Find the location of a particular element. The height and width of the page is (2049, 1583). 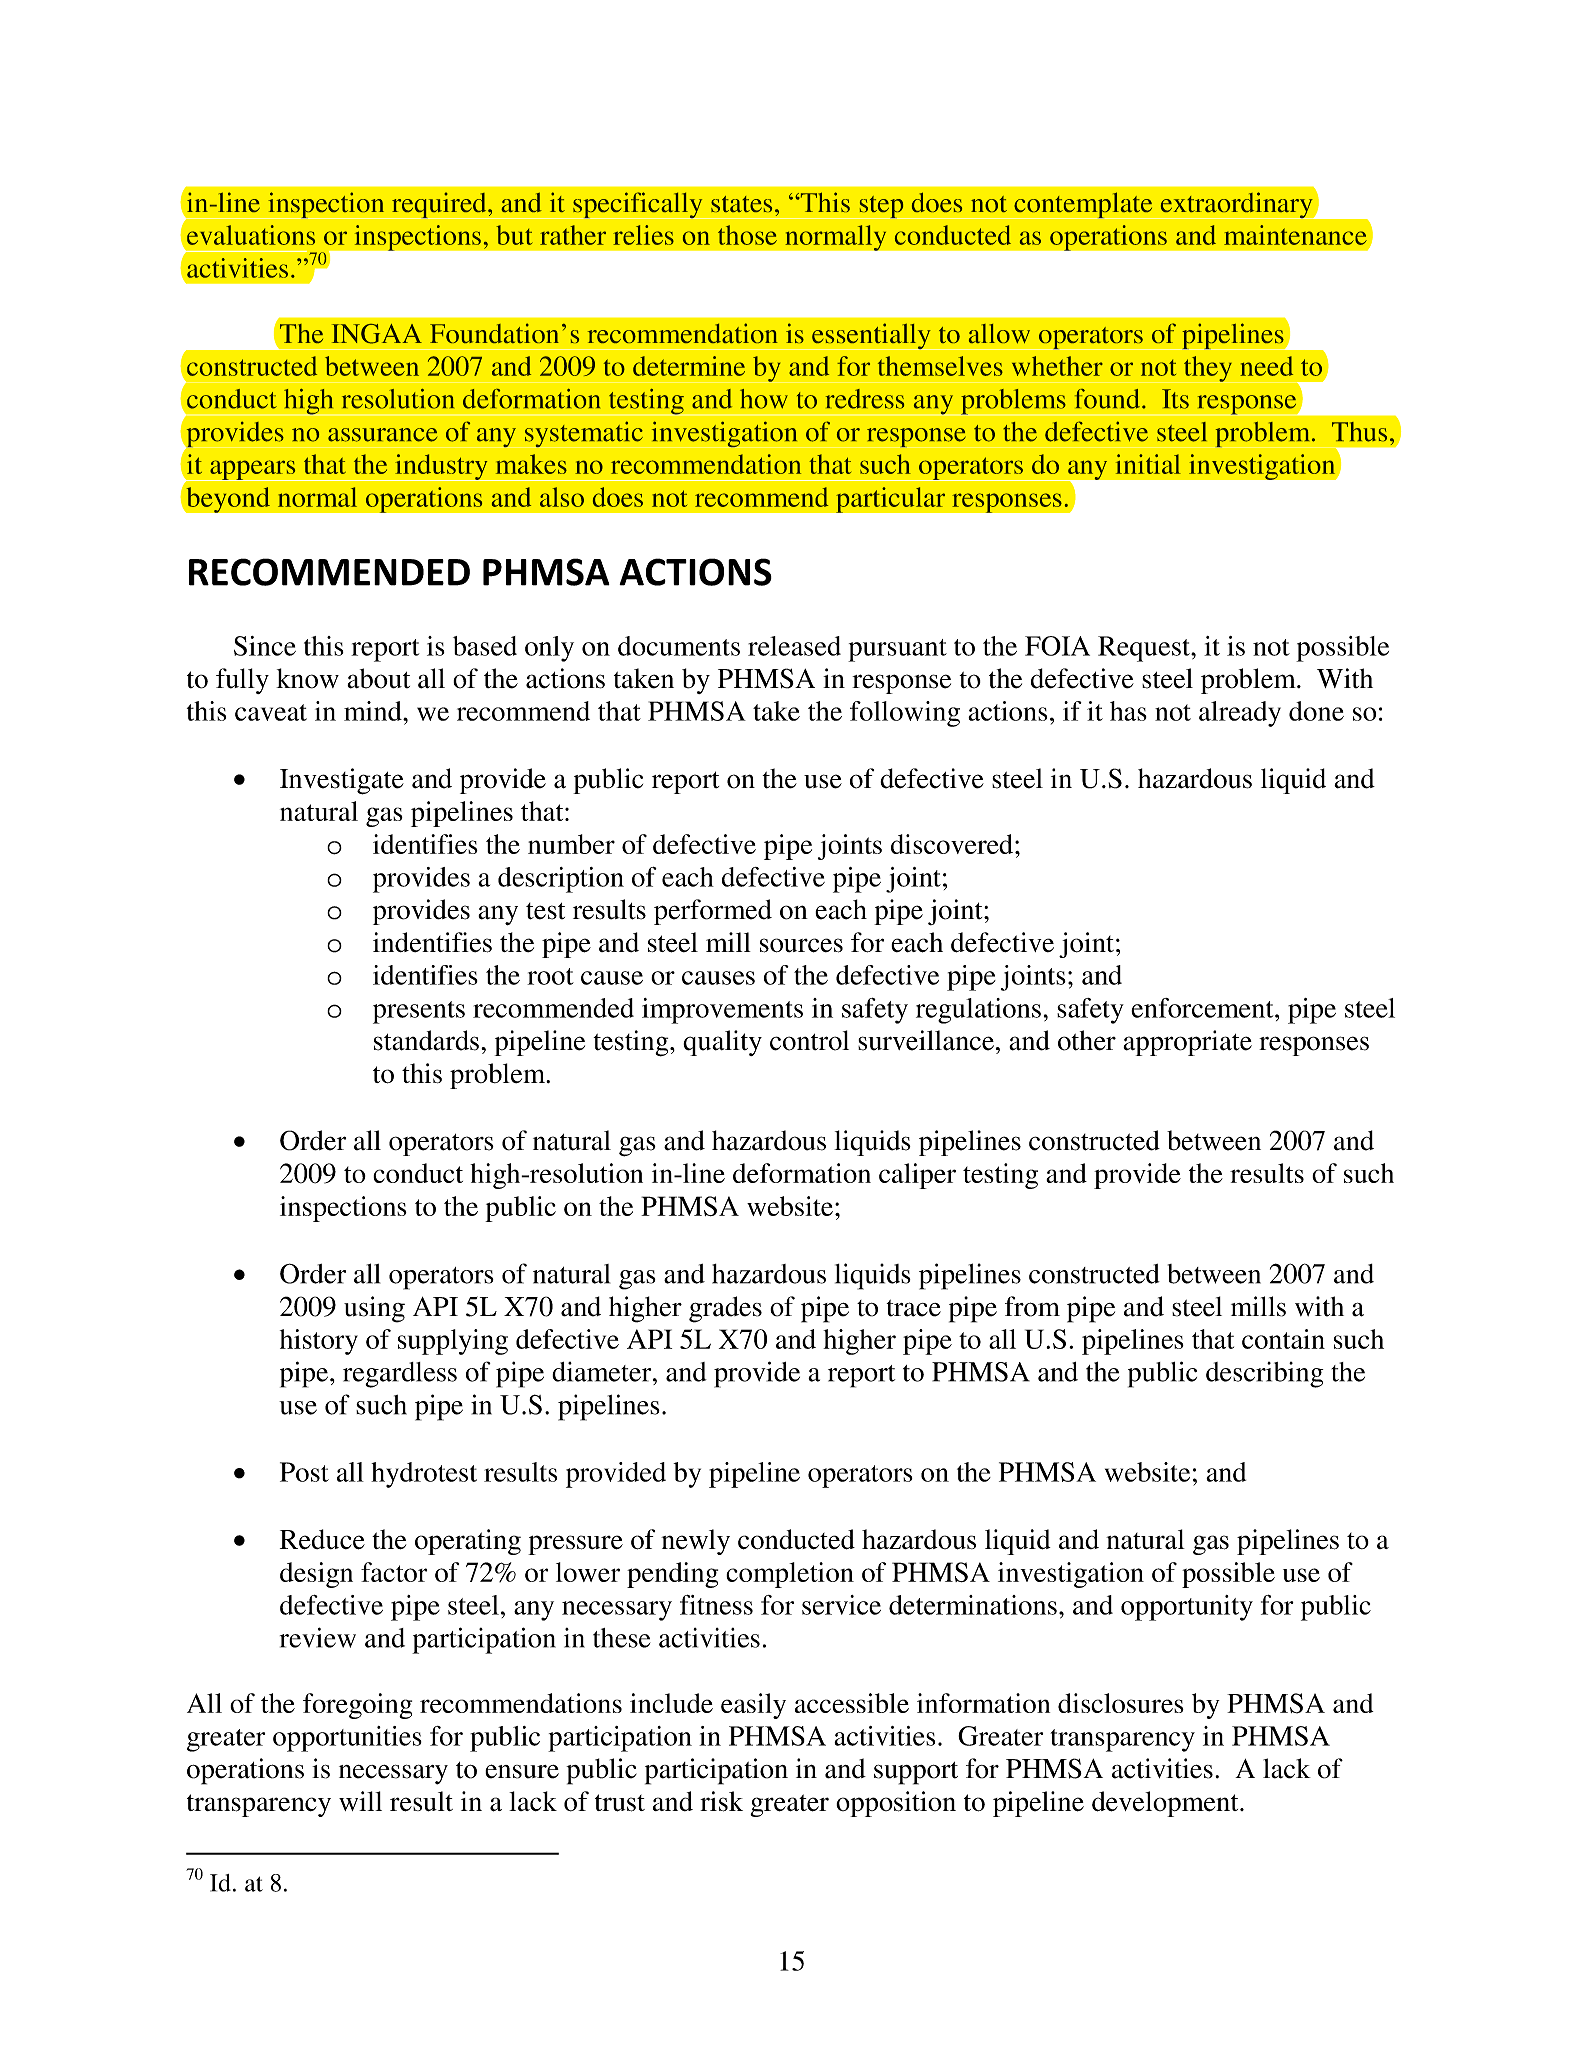

development is located at coordinates (1166, 1804).
